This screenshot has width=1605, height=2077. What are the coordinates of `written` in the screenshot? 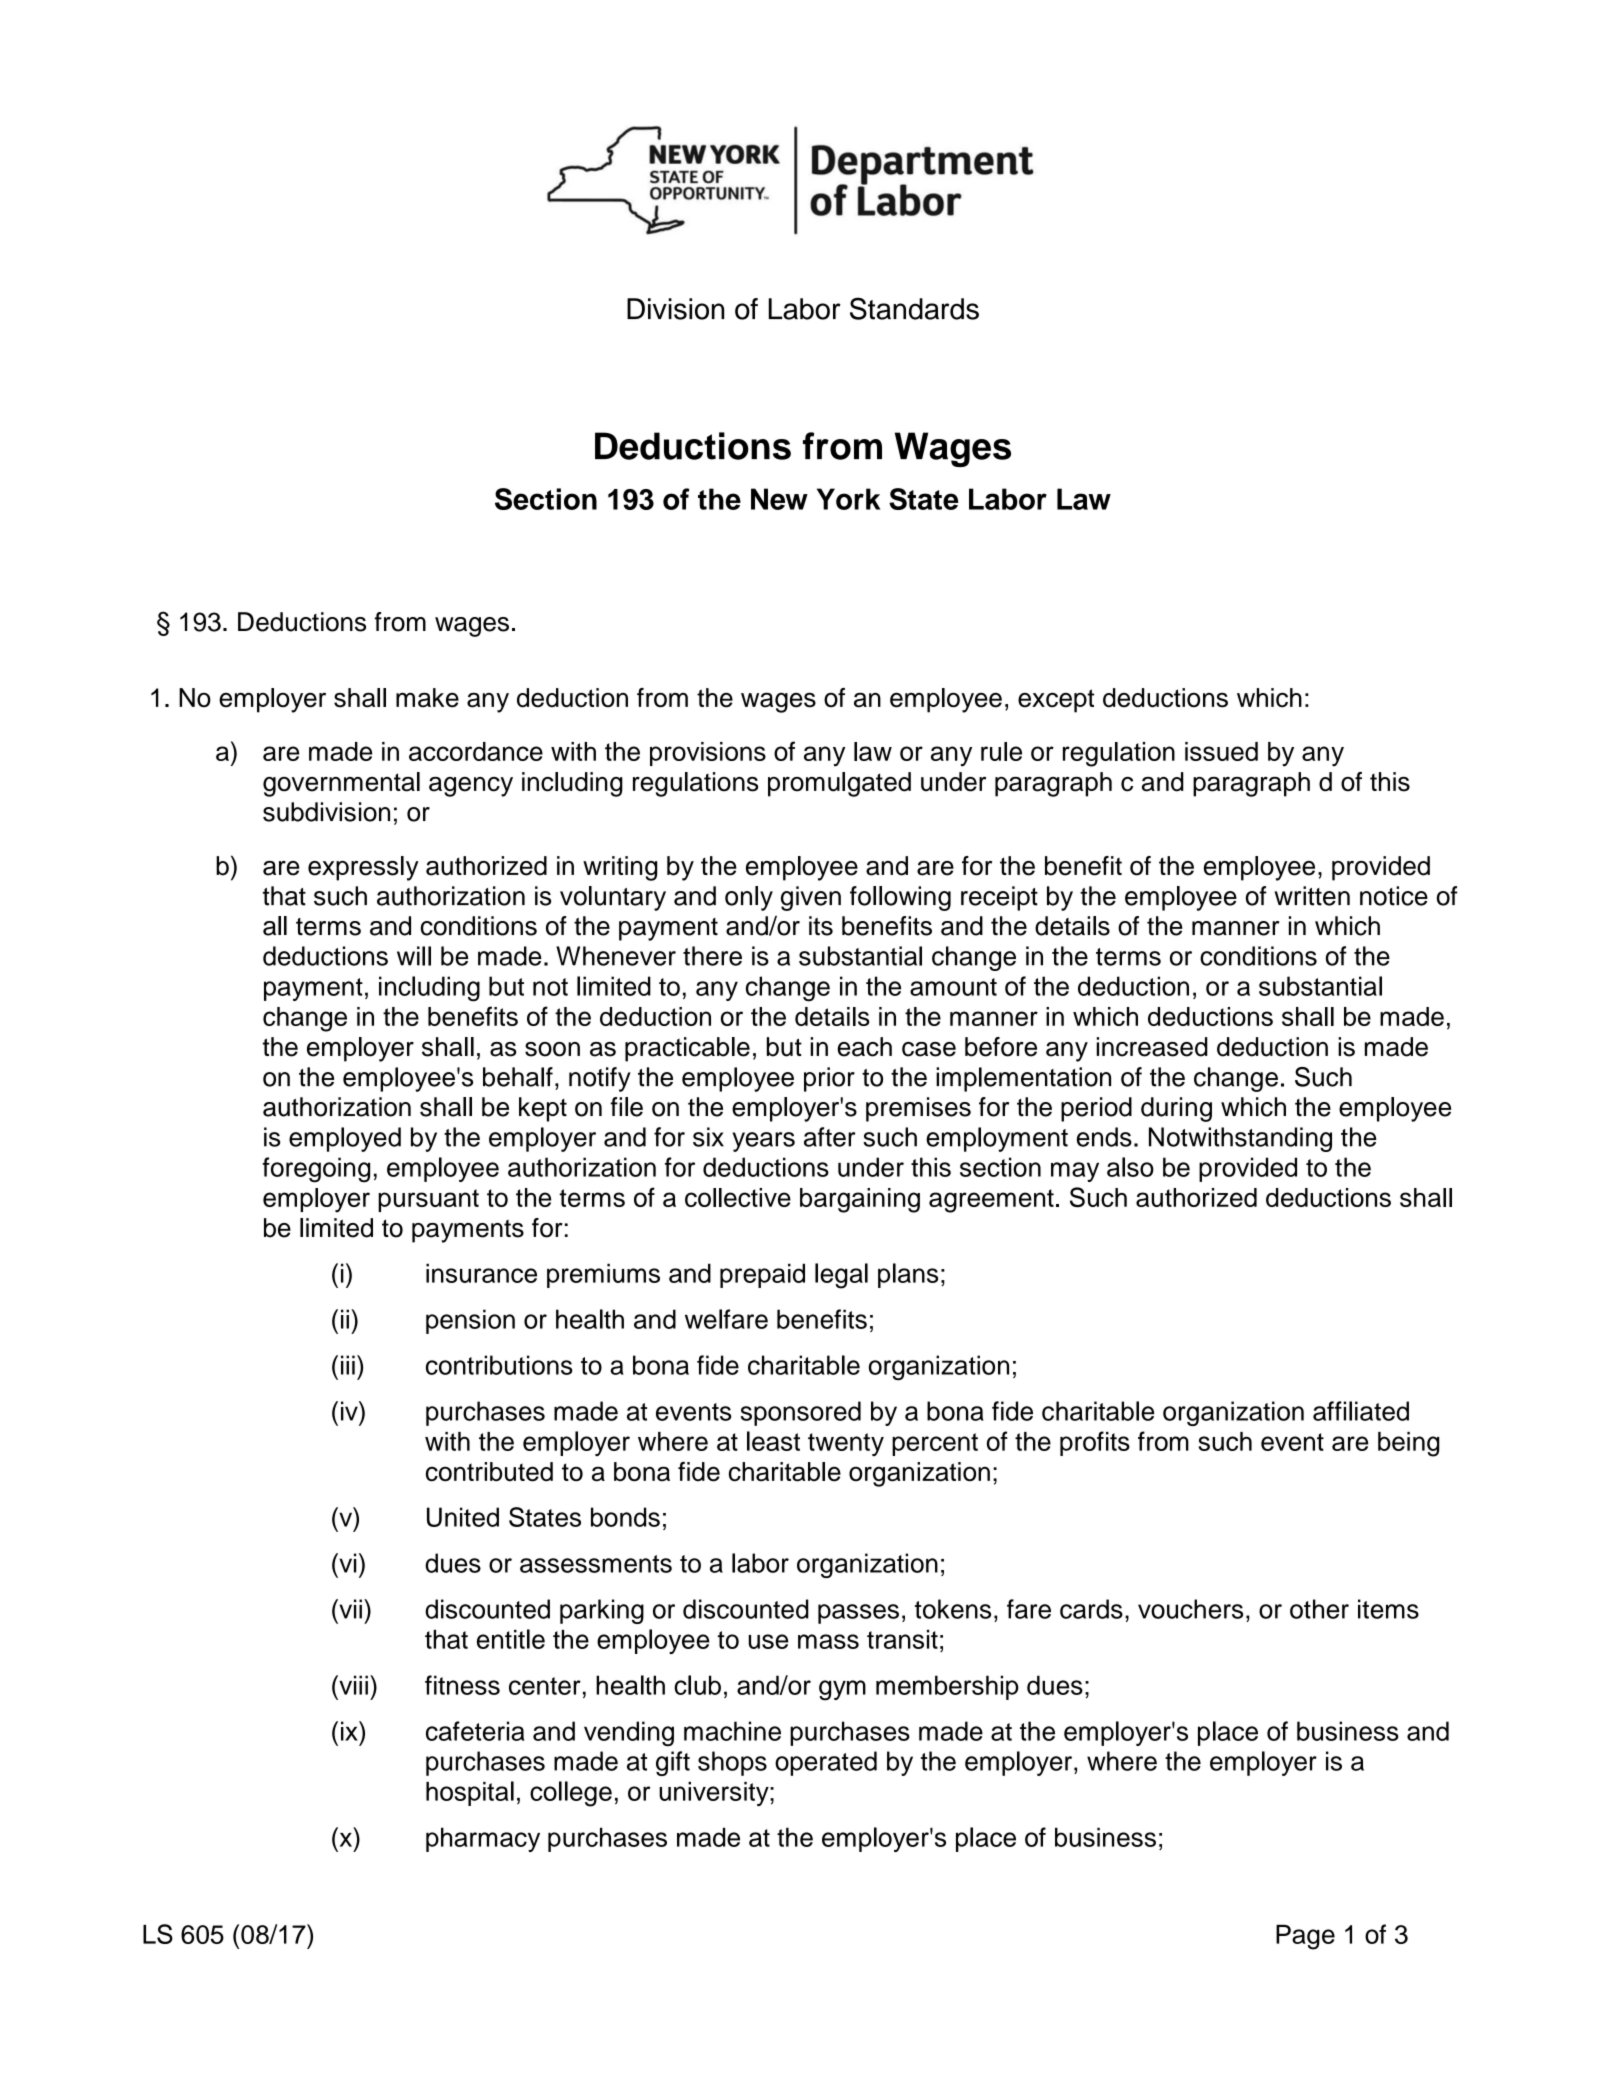 It's located at (1312, 896).
